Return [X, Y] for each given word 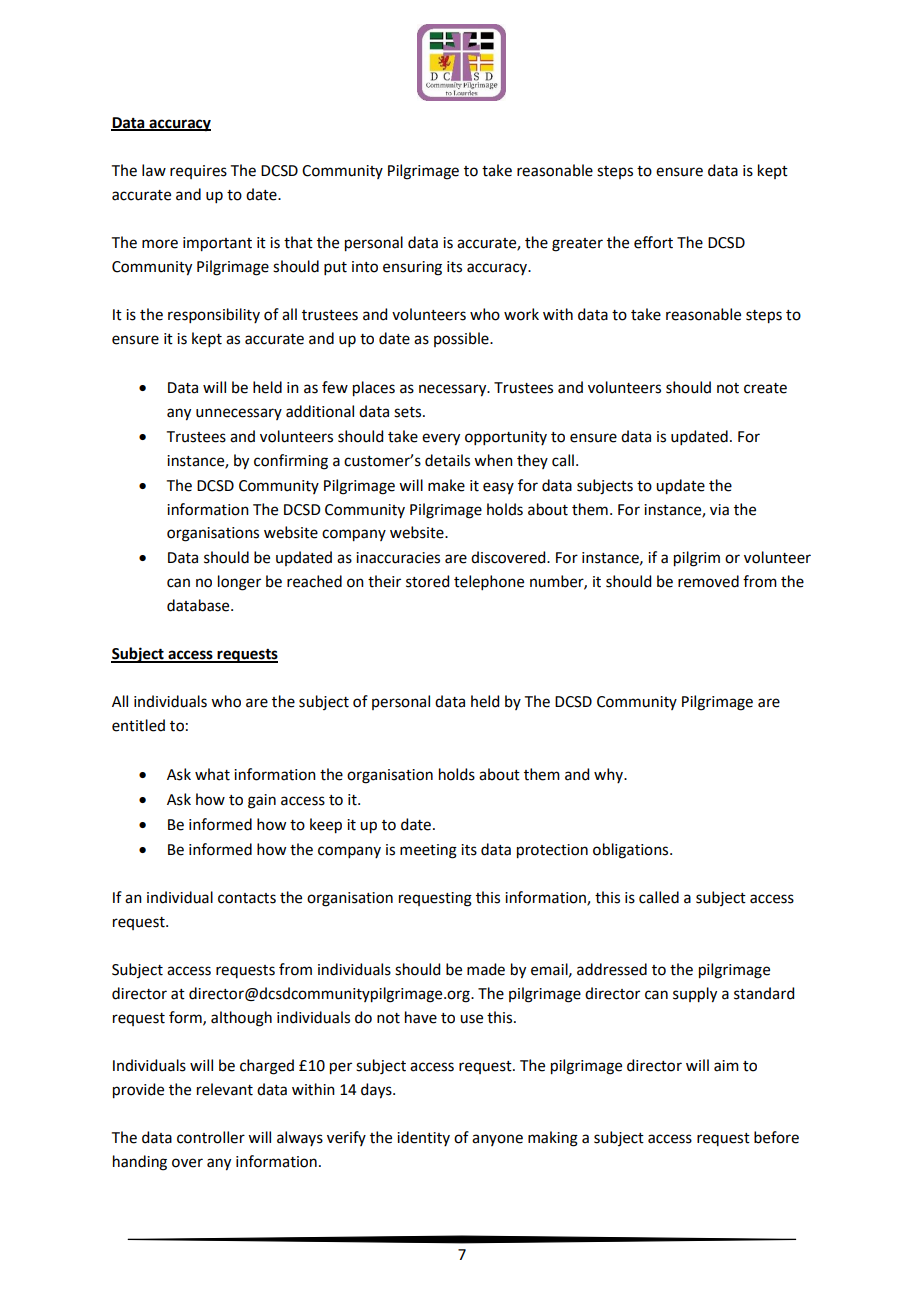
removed [708, 581]
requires [198, 172]
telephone [489, 582]
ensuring [412, 268]
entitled [138, 725]
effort [653, 242]
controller [211, 1137]
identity [423, 1138]
